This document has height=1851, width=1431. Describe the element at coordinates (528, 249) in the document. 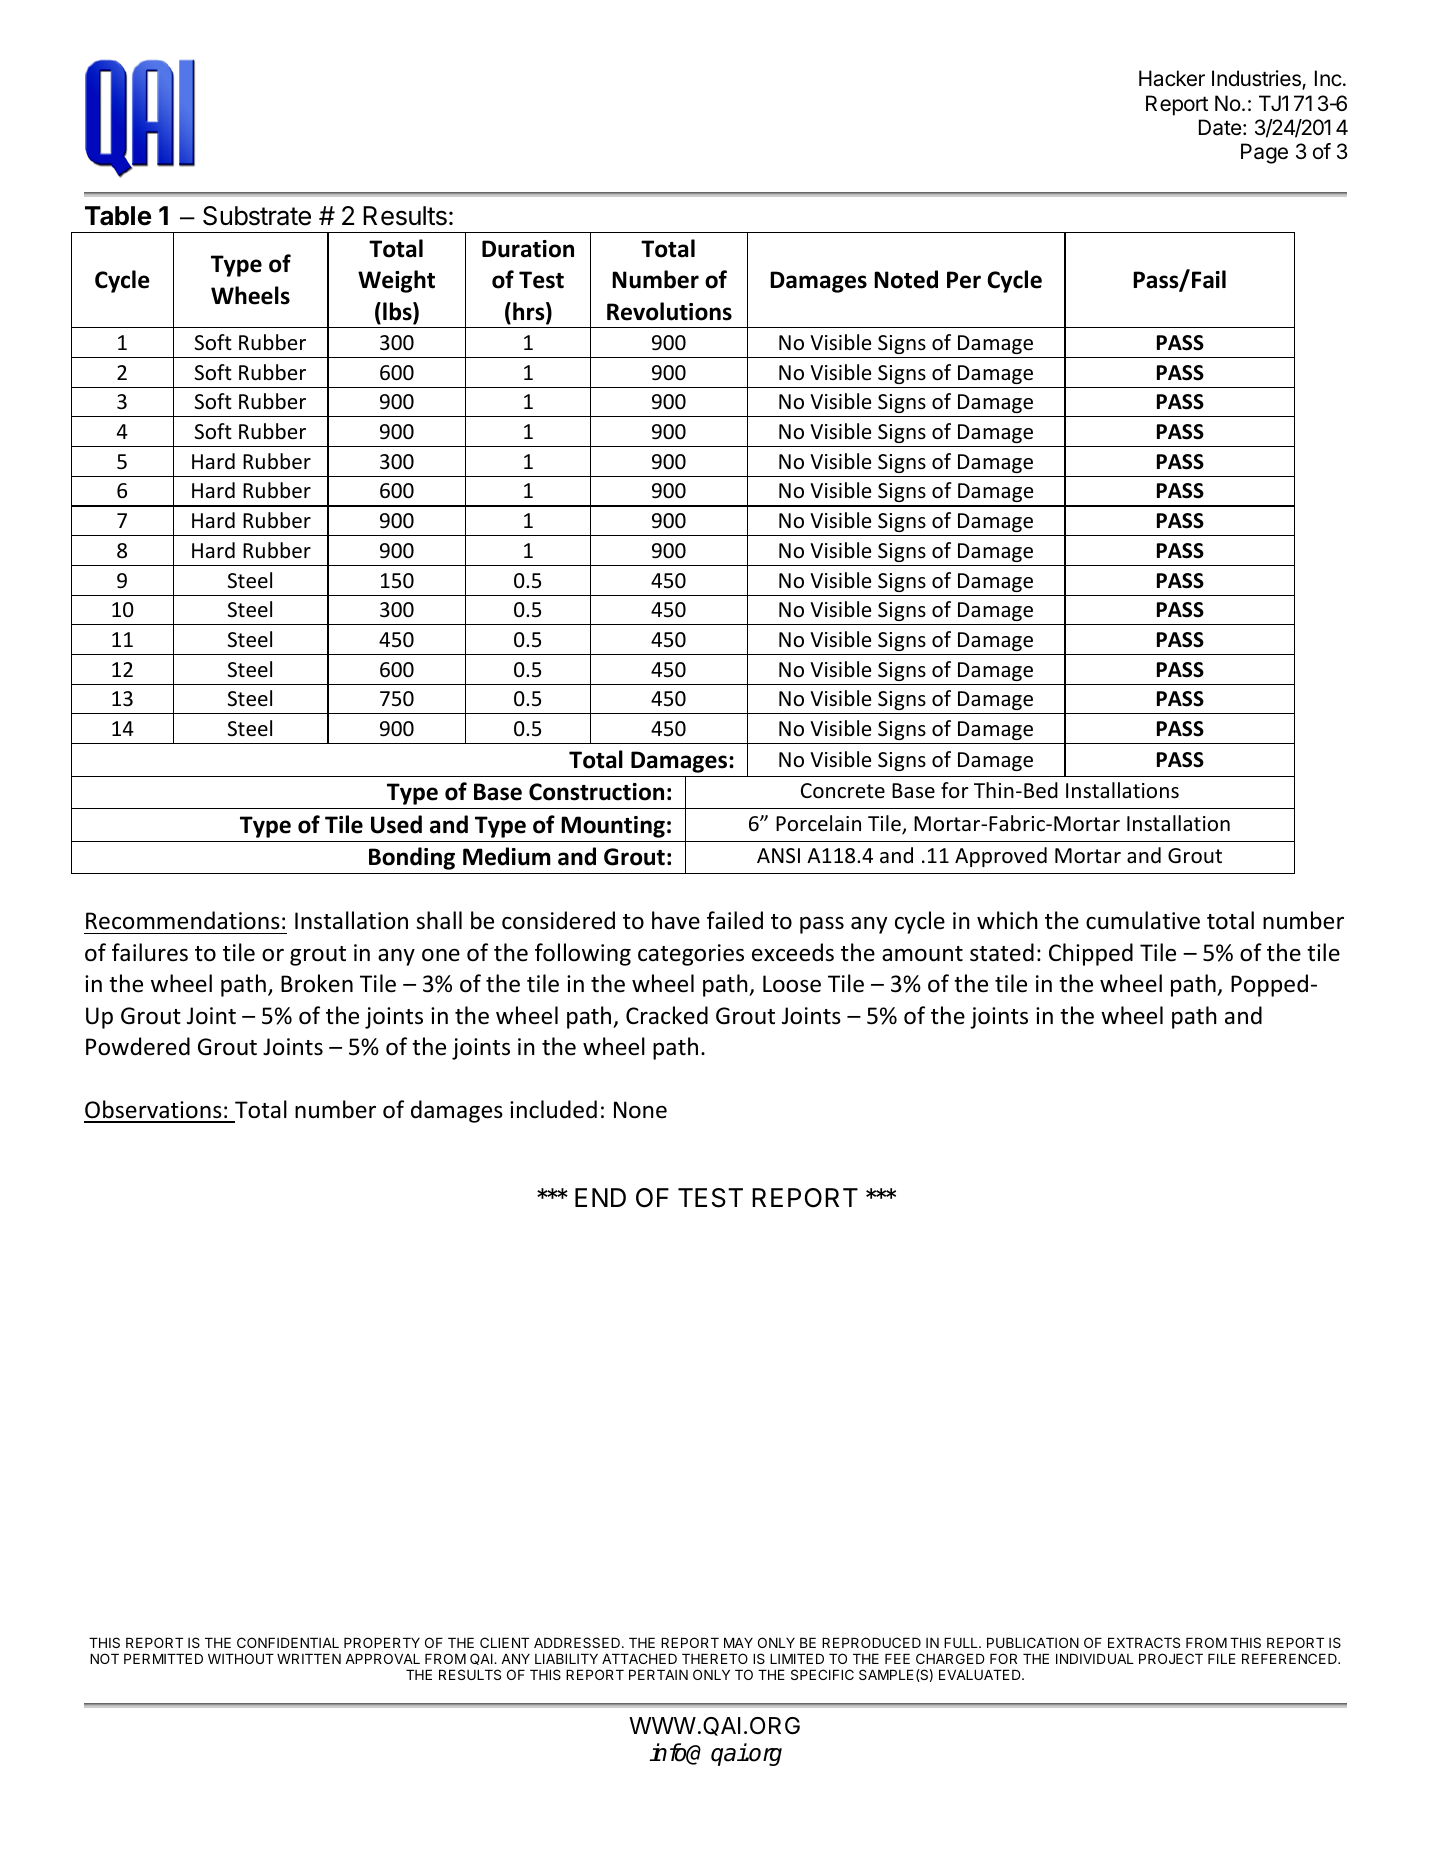

I see `Duration` at that location.
